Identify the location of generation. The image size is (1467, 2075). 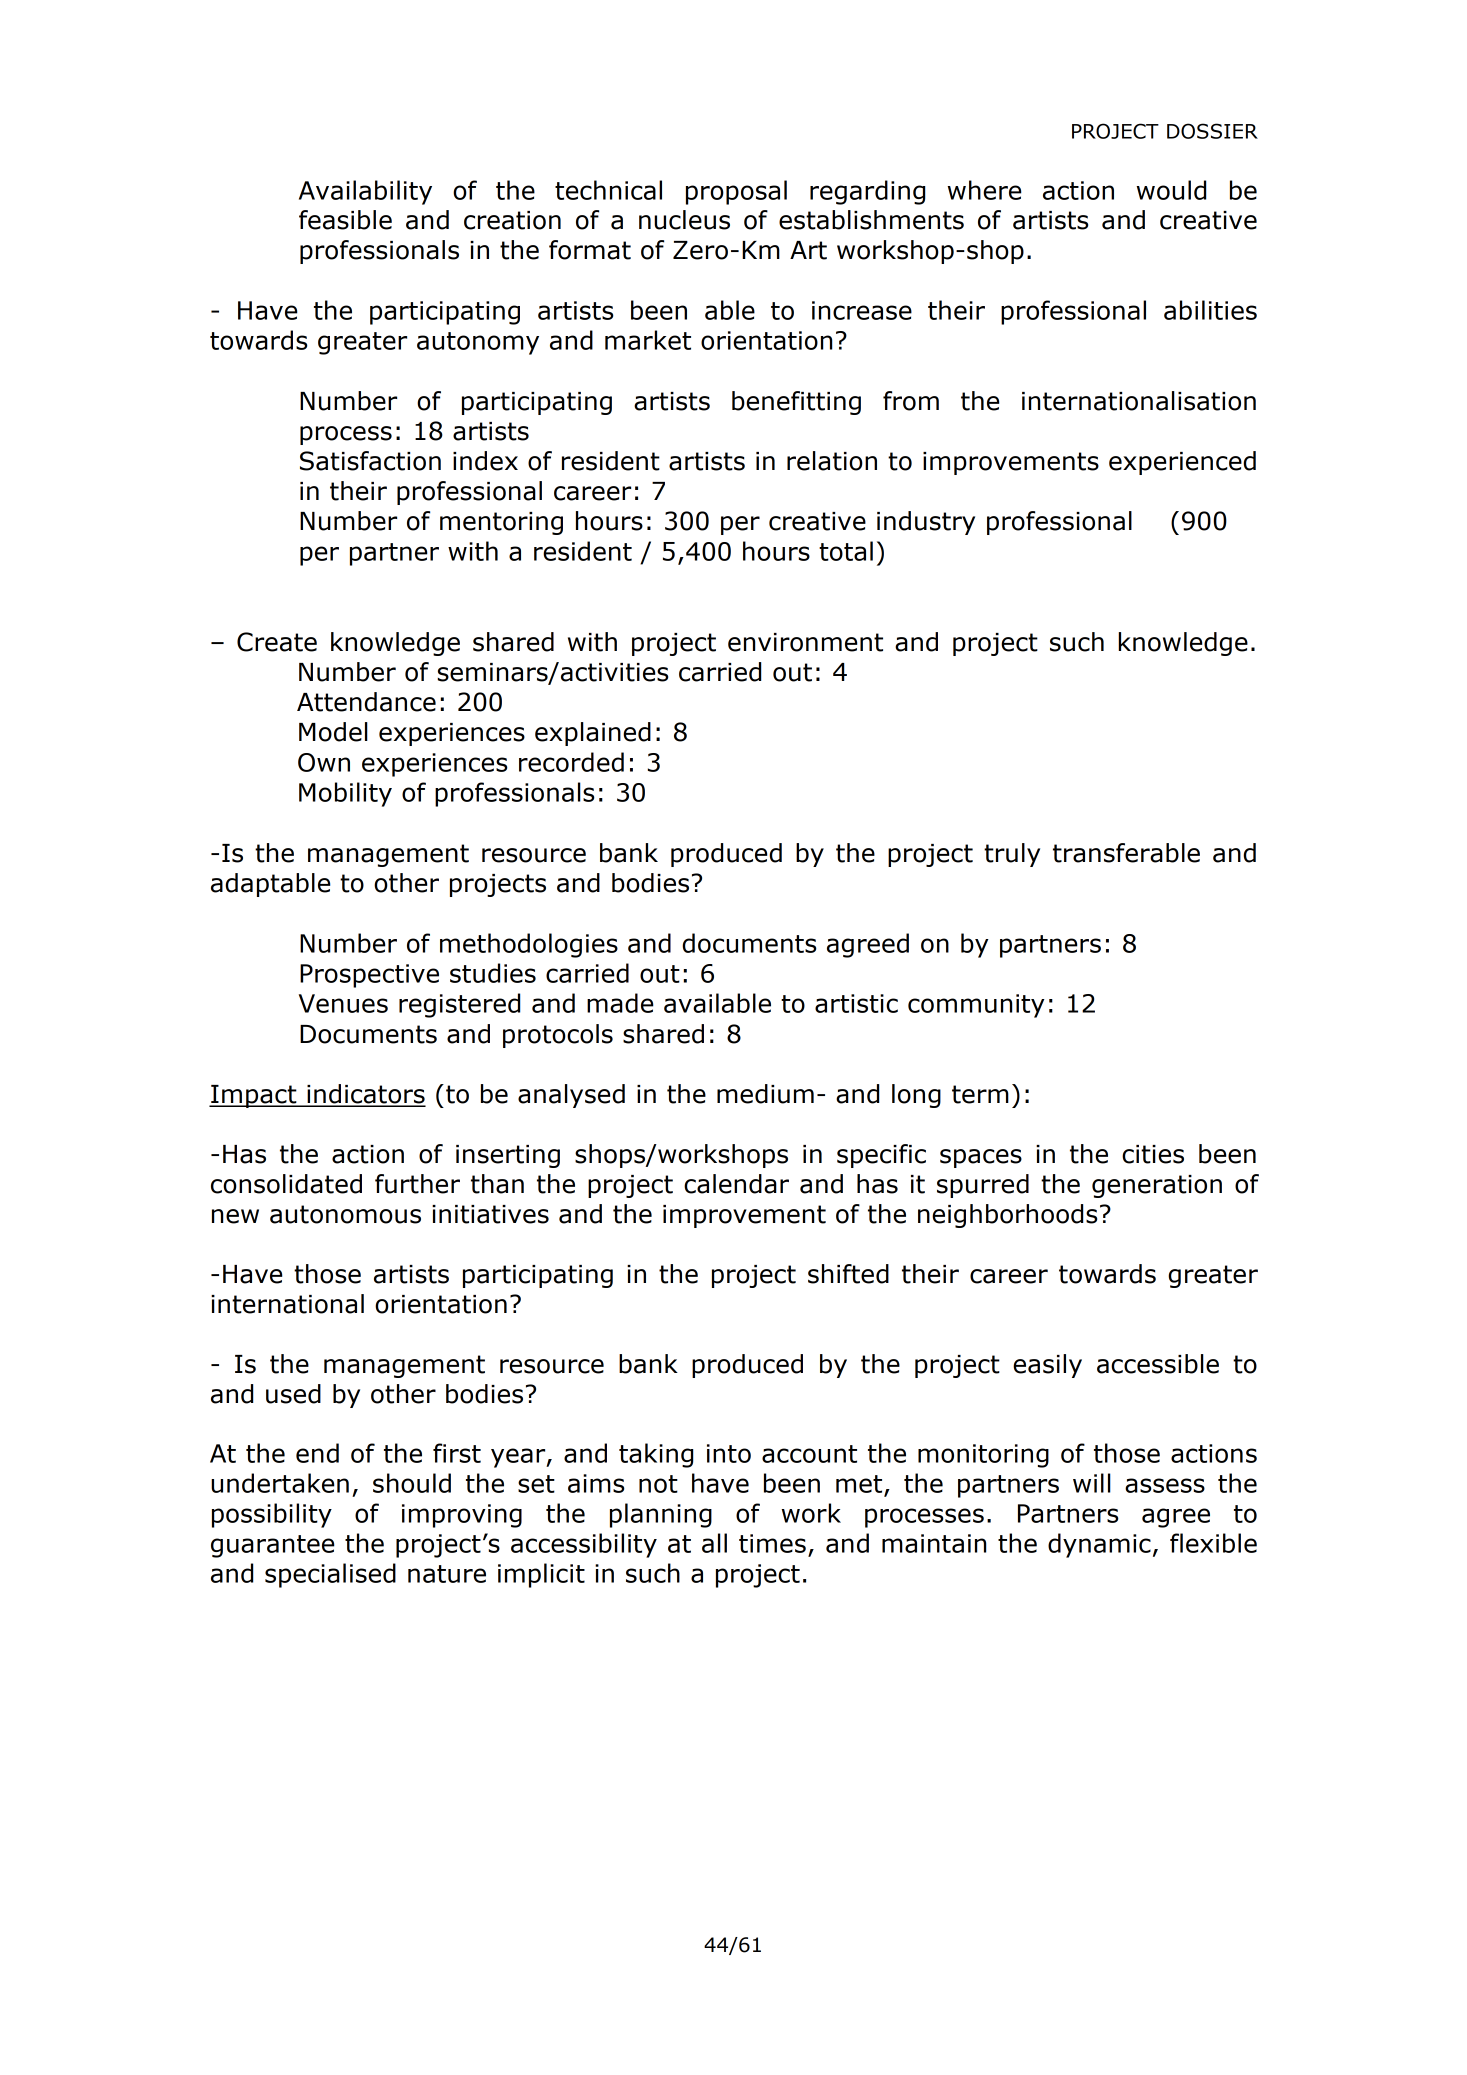
(1157, 1186).
